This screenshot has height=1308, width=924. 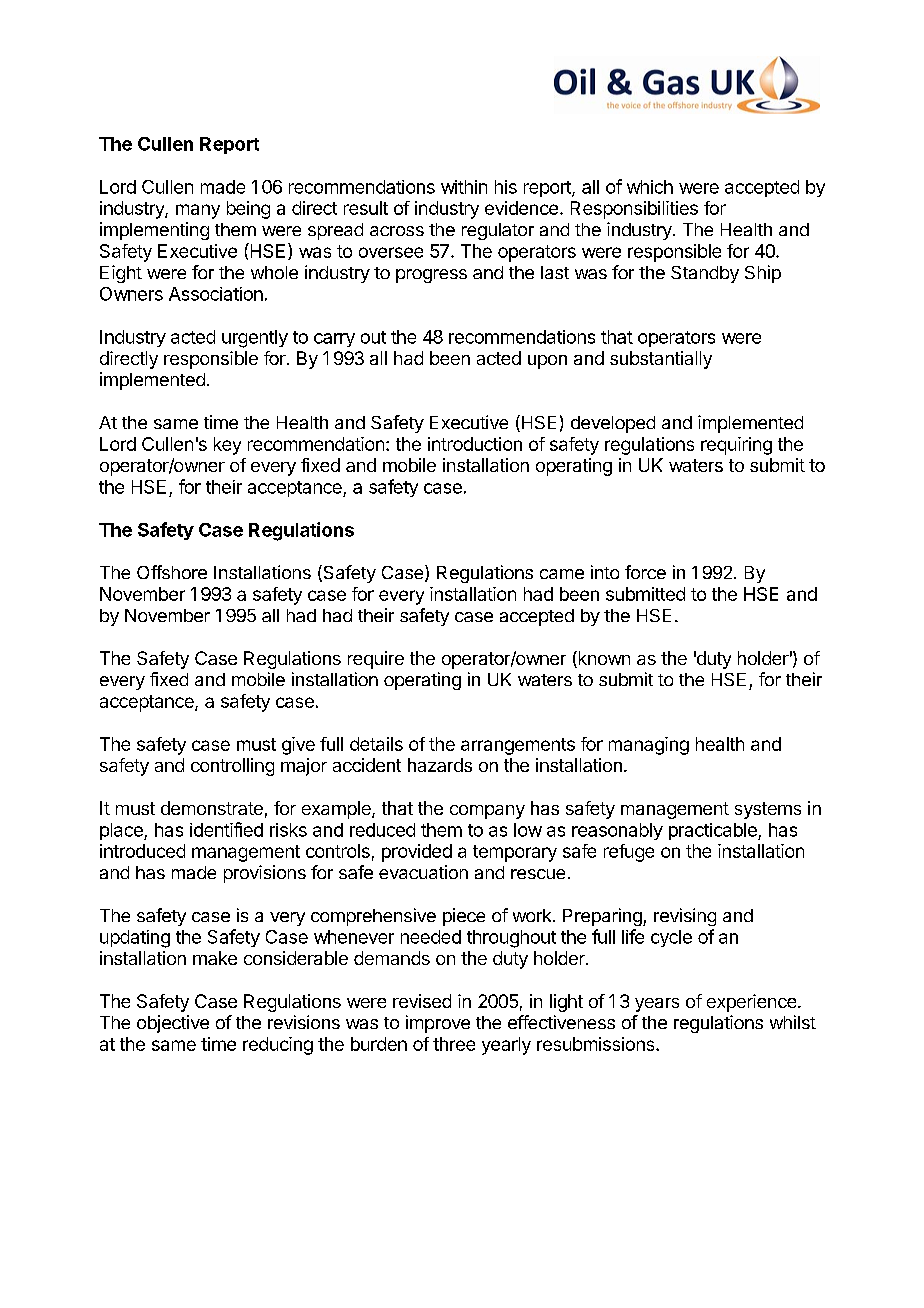 I want to click on key, so click(x=227, y=446).
